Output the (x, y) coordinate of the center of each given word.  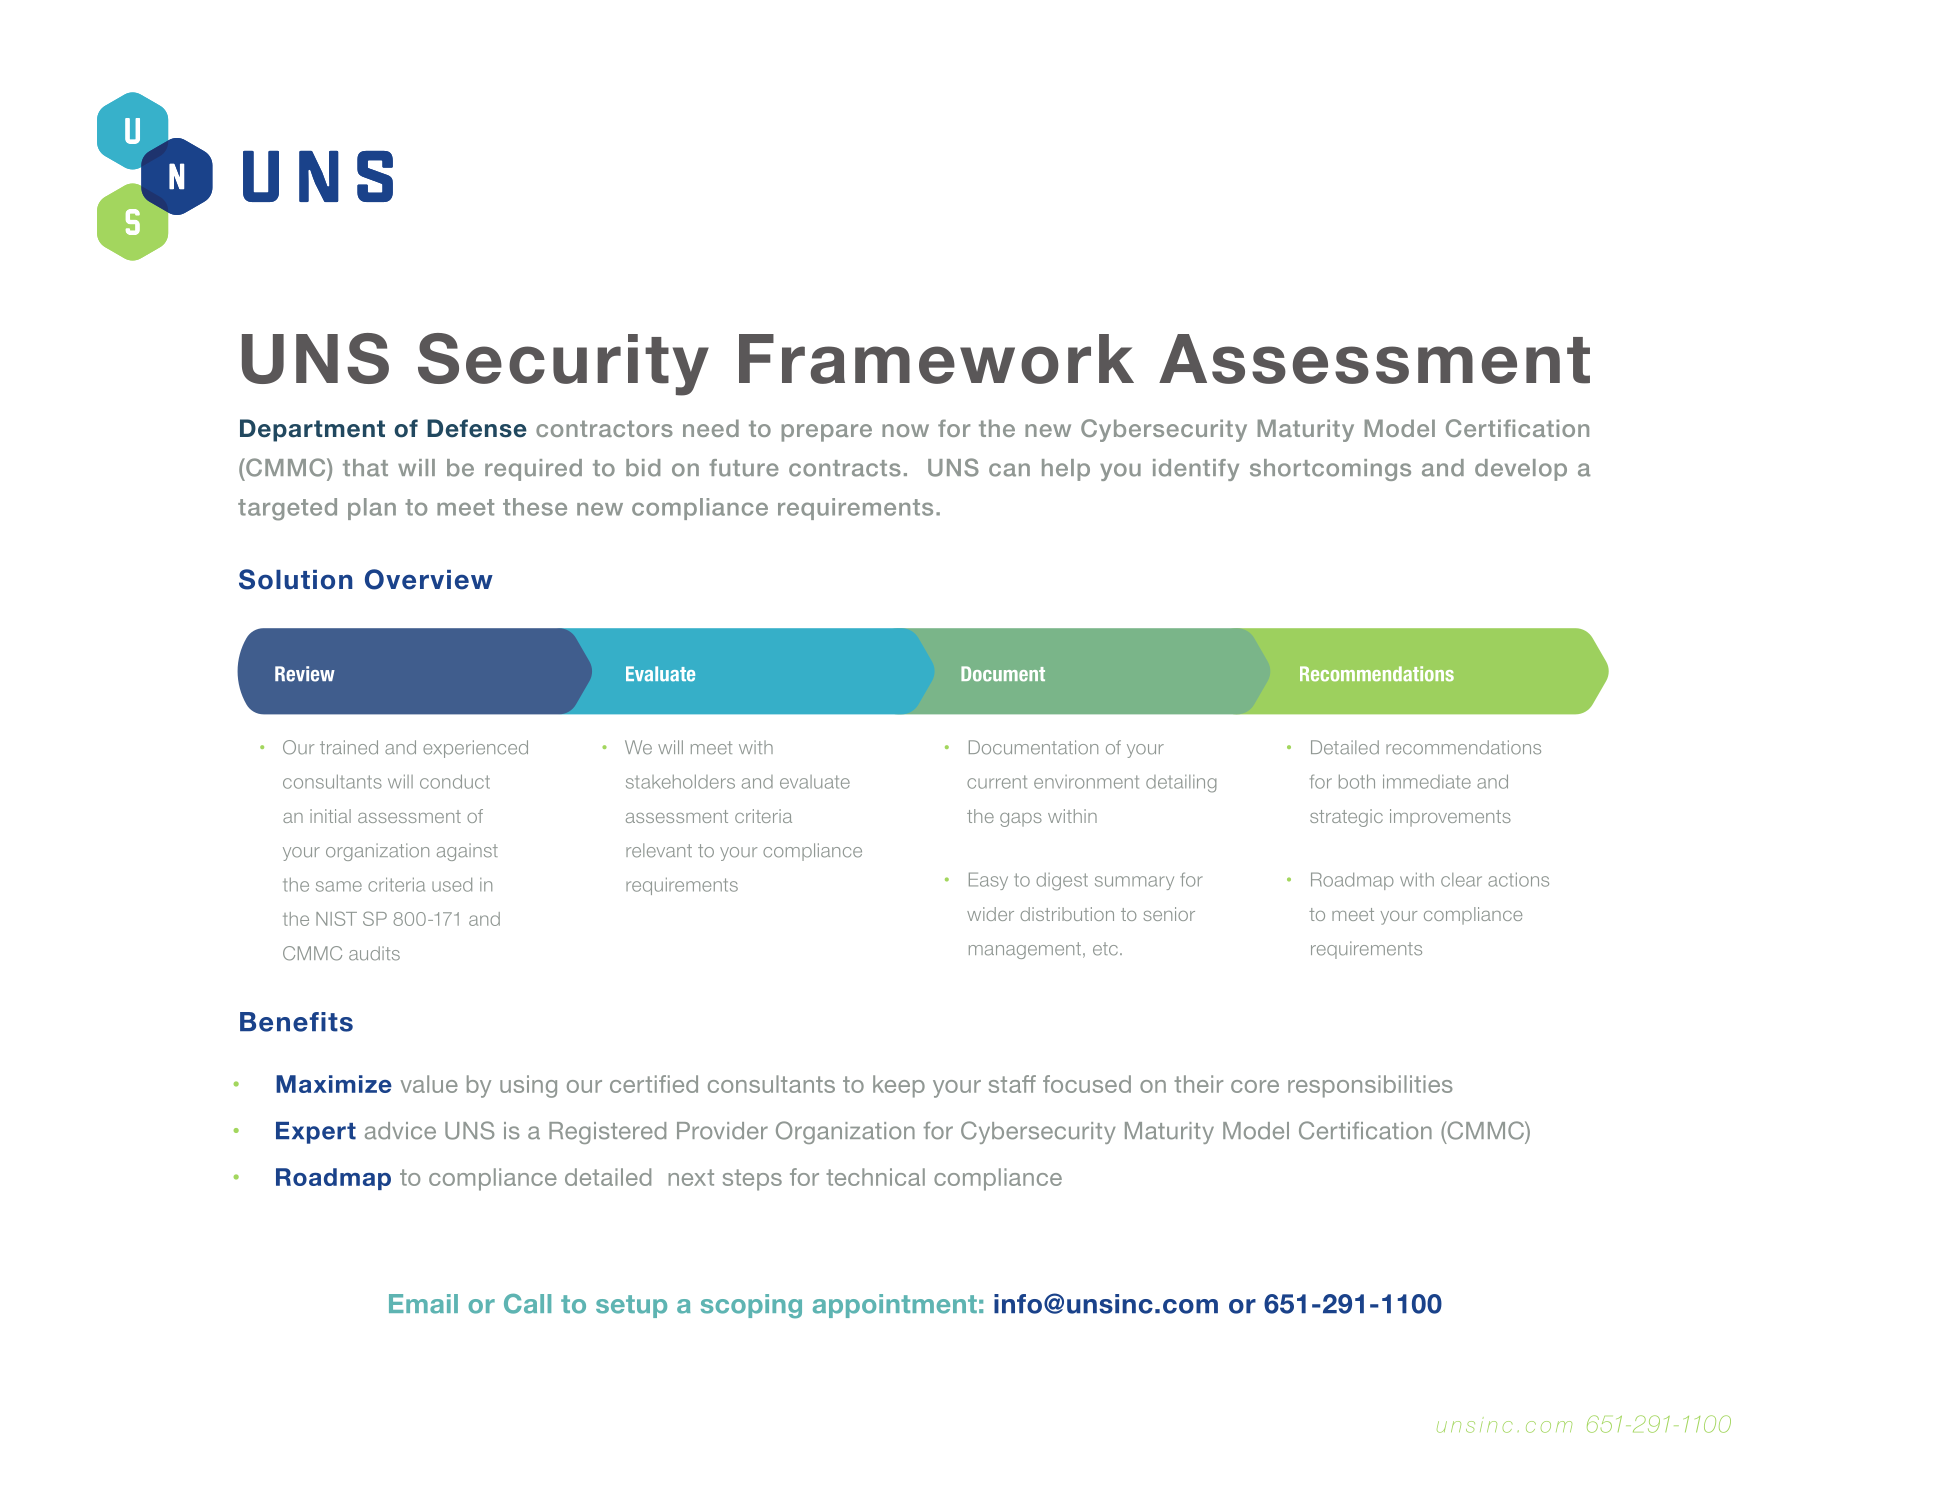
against (467, 852)
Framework (936, 359)
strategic (1346, 818)
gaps (1021, 820)
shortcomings (1330, 470)
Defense (477, 428)
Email (423, 1304)
